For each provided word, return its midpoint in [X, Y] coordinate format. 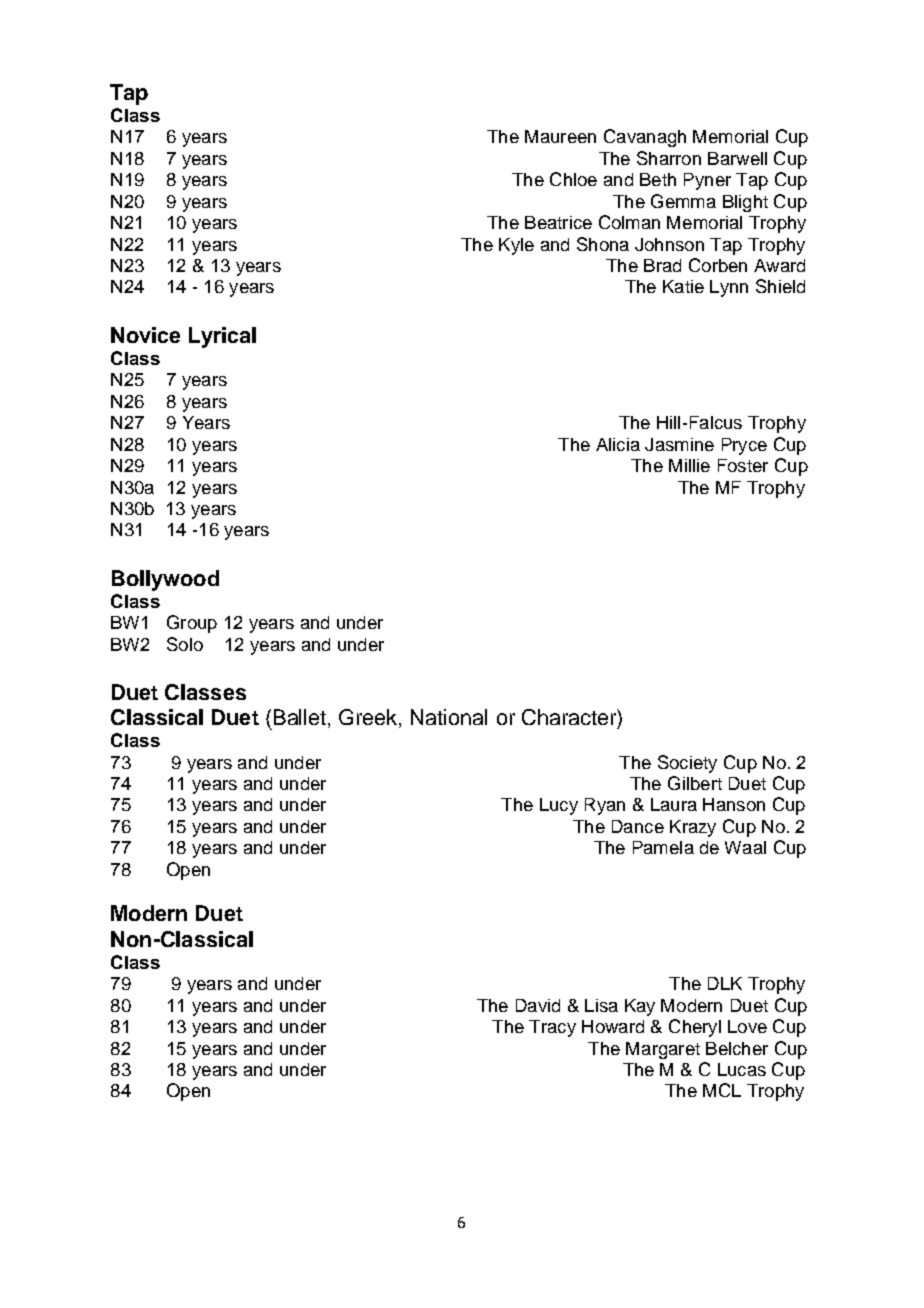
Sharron [669, 158]
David [538, 1005]
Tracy [552, 1028]
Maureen [560, 136]
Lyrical [222, 337]
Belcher [737, 1048]
